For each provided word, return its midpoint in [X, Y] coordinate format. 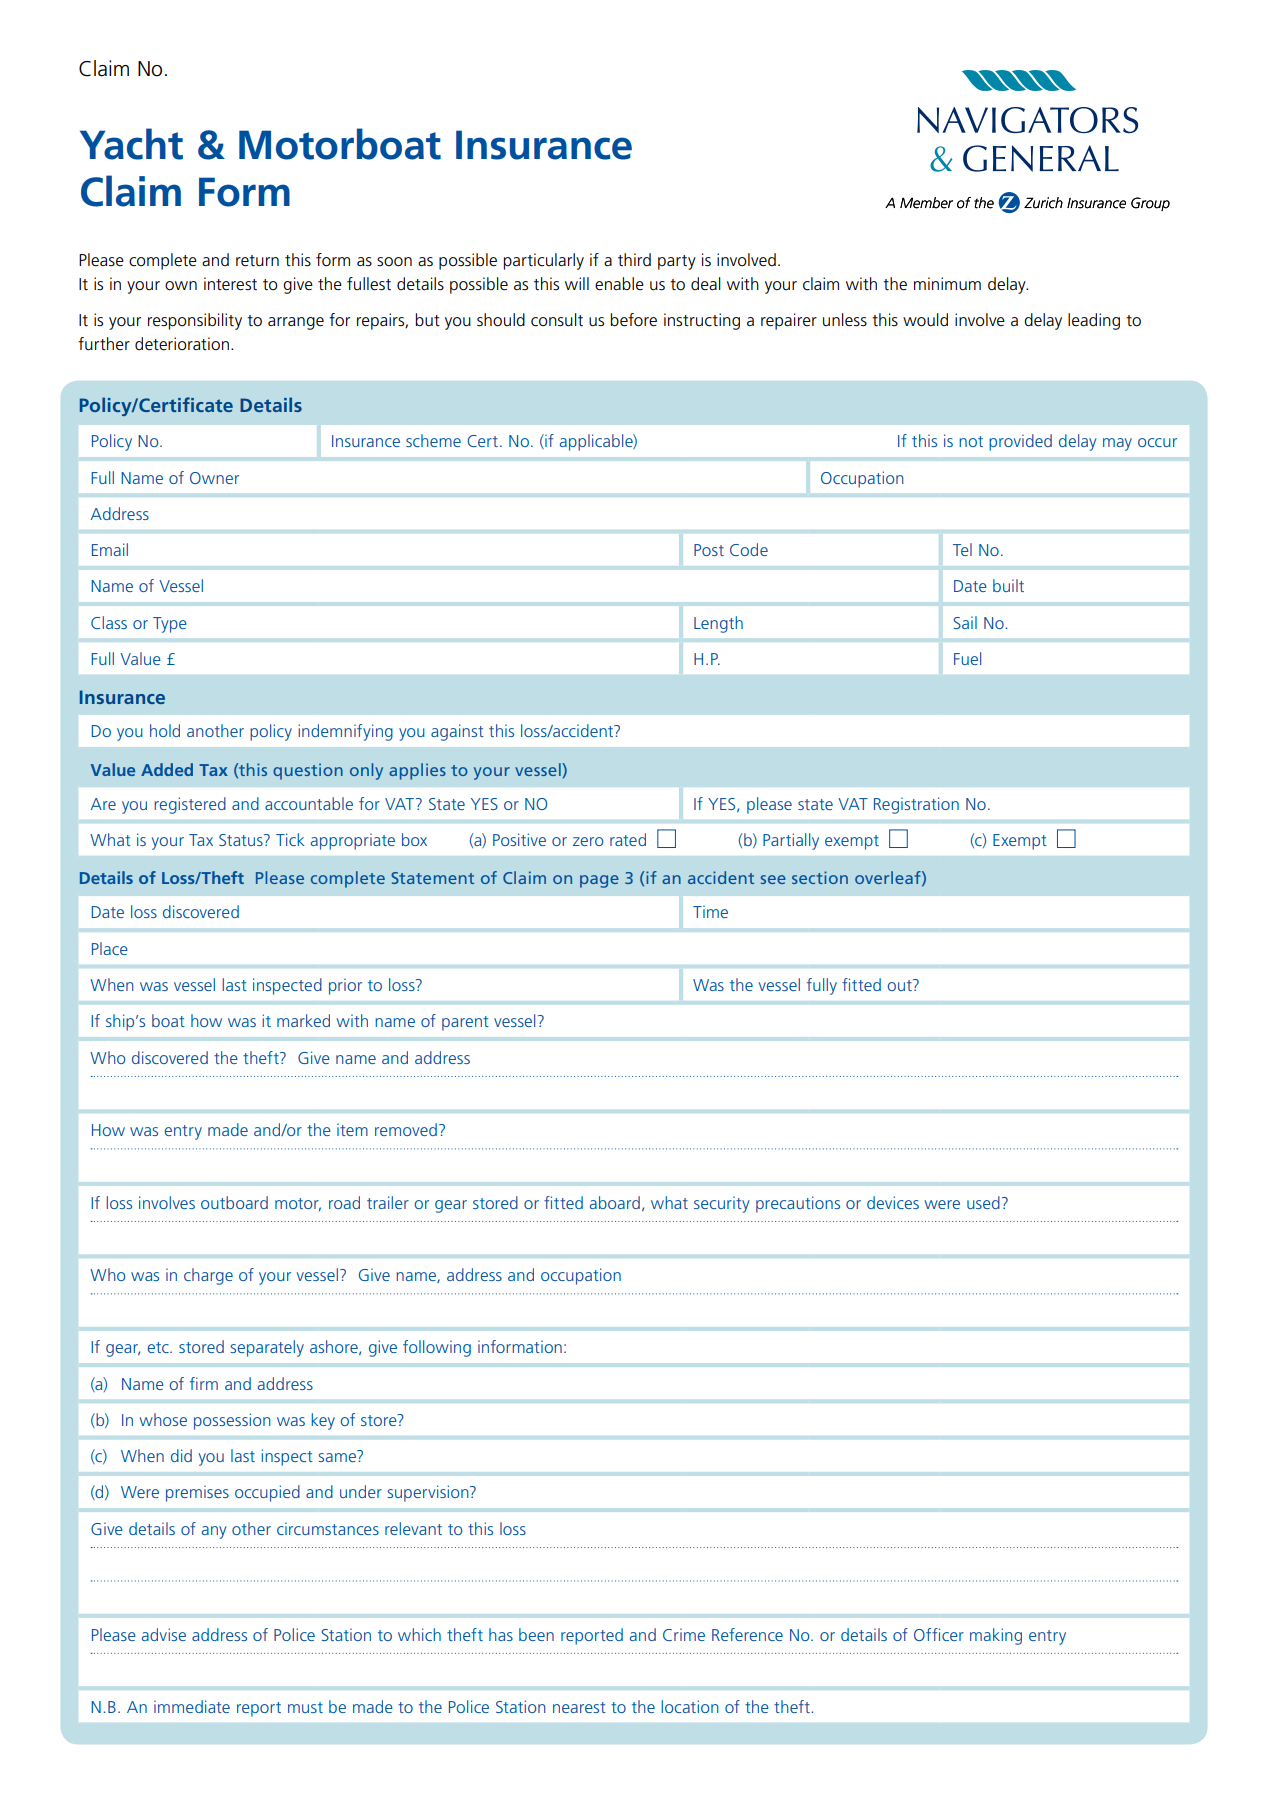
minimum [947, 284]
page [599, 881]
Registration [916, 805]
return [257, 261]
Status [242, 840]
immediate [192, 1706]
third [634, 259]
